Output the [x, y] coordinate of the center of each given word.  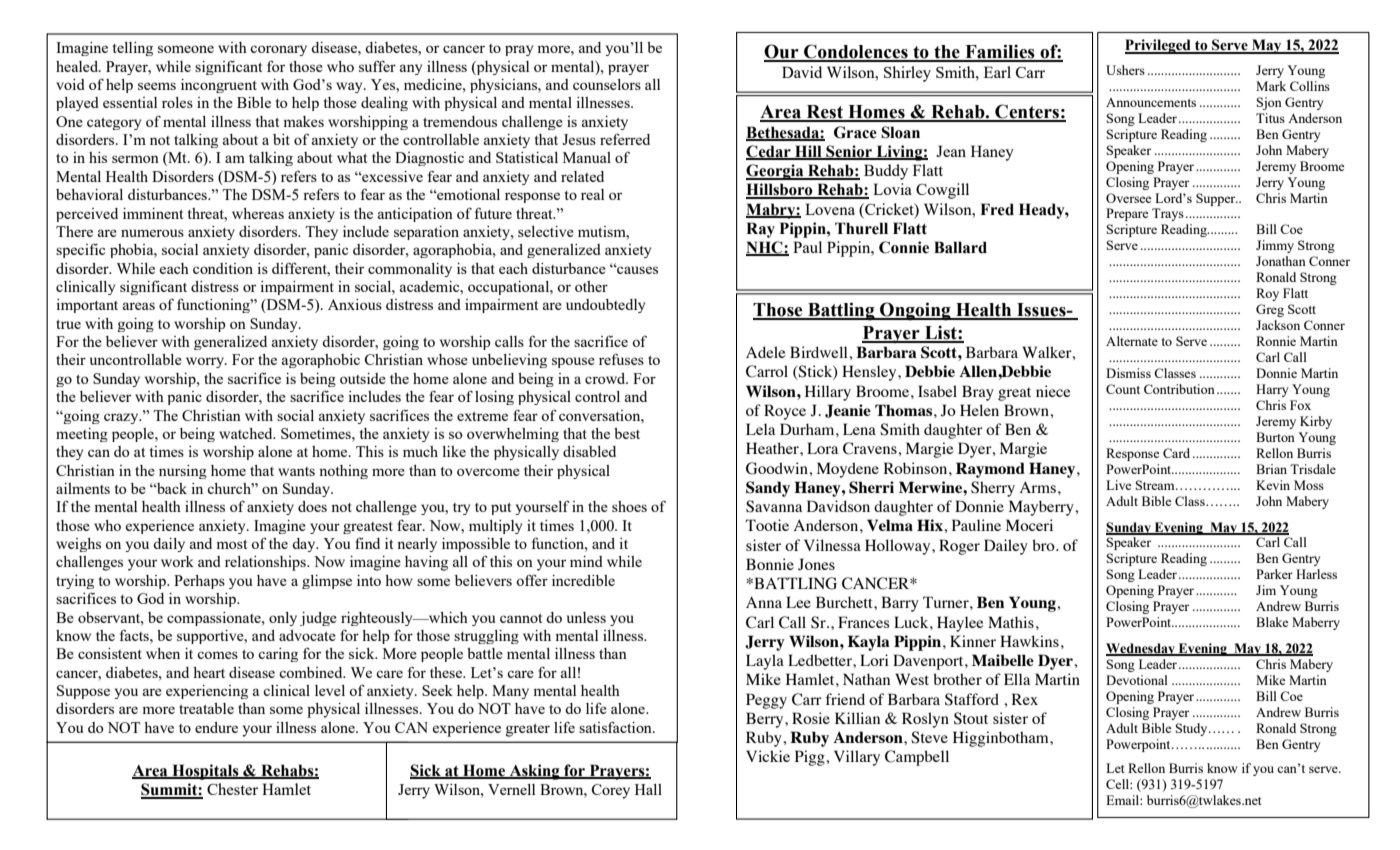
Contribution [1179, 389]
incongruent [219, 86]
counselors [607, 84]
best [627, 433]
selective [546, 231]
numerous [152, 233]
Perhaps [199, 582]
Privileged [1159, 46]
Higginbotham [1002, 739]
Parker [1274, 574]
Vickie [768, 756]
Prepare [1127, 214]
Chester [232, 789]
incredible [583, 580]
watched [247, 433]
